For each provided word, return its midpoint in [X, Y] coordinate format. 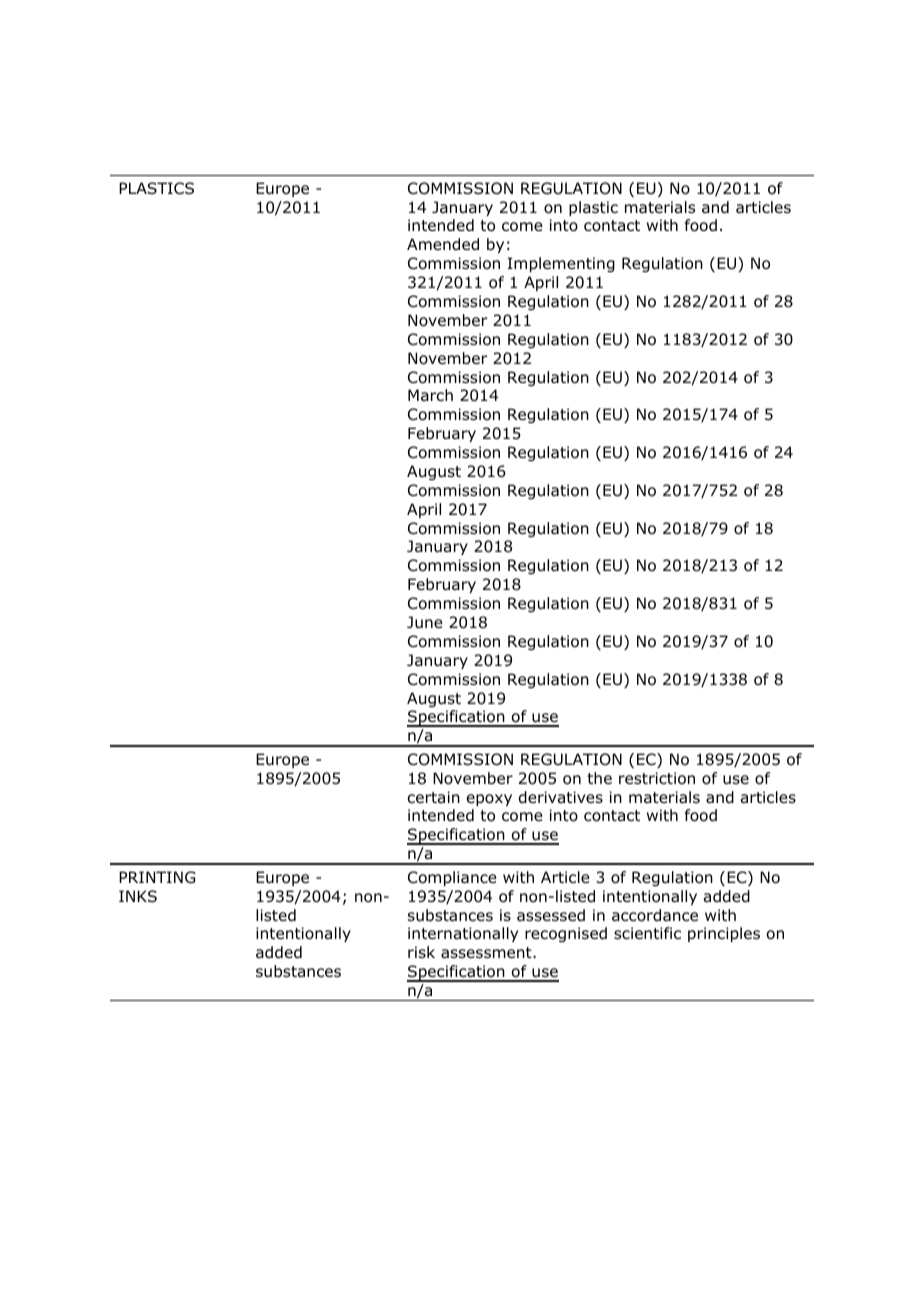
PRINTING [157, 877]
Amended [443, 244]
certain [434, 797]
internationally [463, 934]
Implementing [561, 265]
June [425, 622]
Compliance [452, 878]
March [430, 395]
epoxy [489, 800]
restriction [657, 778]
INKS [138, 896]
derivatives [561, 797]
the [599, 778]
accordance [655, 915]
